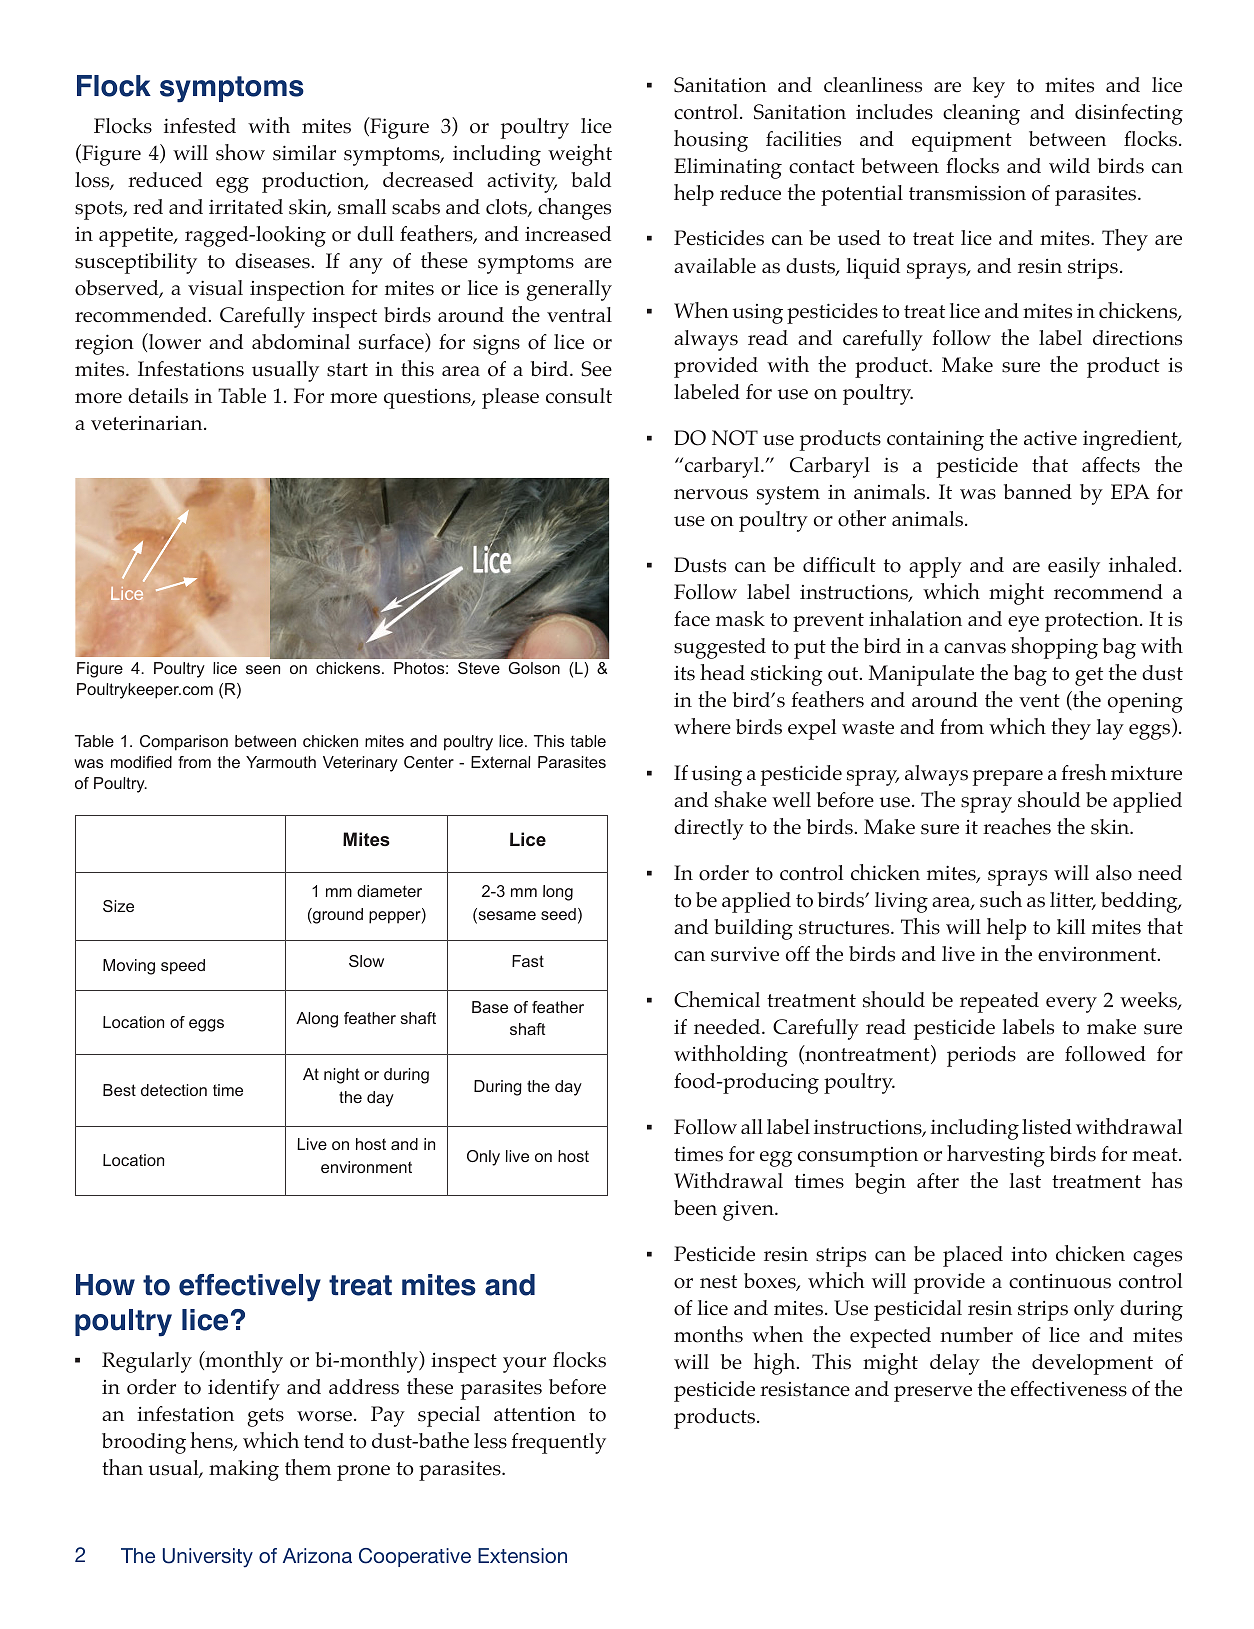 This image has height=1629, width=1254. What do you see at coordinates (200, 126) in the image?
I see `infested` at bounding box center [200, 126].
